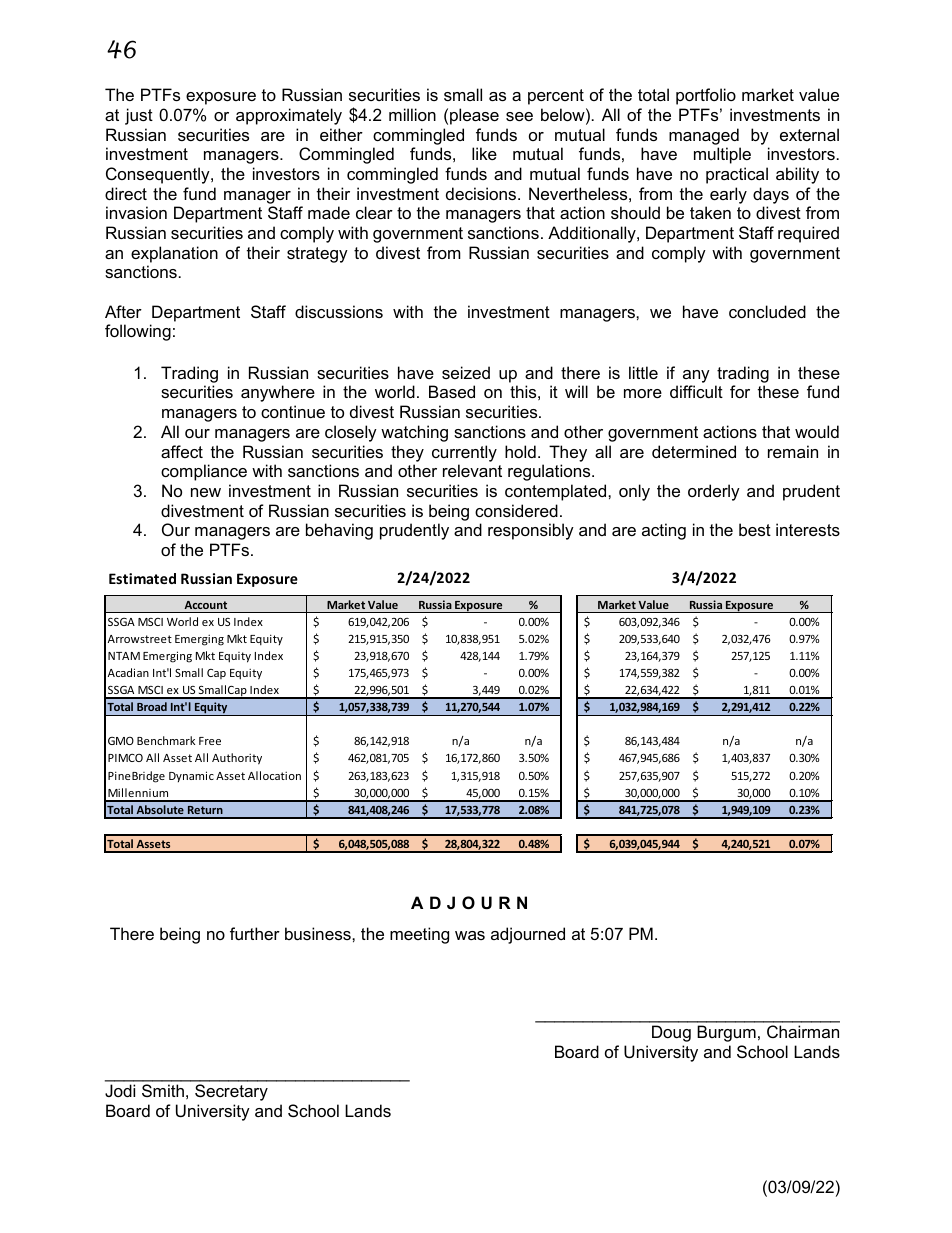 The height and width of the screenshot is (1233, 952). Describe the element at coordinates (139, 116) in the screenshot. I see `just` at that location.
